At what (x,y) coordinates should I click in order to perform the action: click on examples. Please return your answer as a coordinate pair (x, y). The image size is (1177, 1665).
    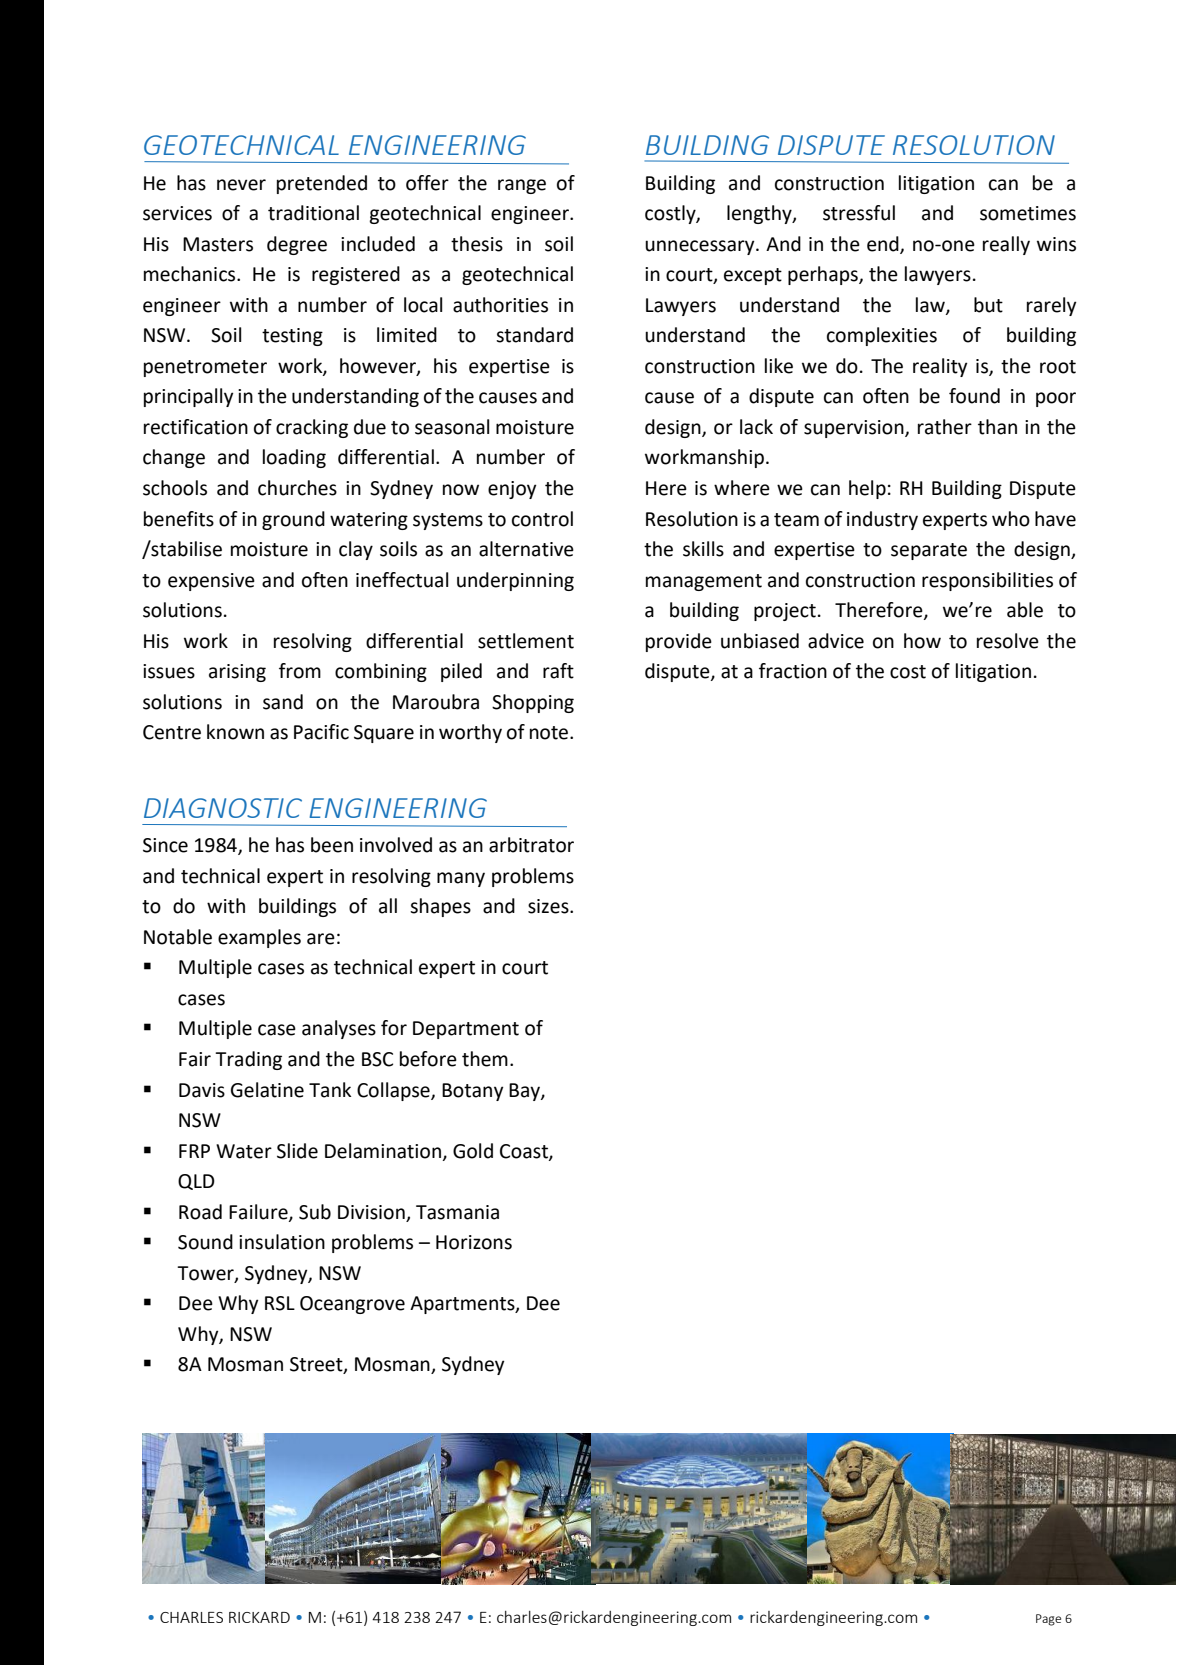
    Looking at the image, I should click on (259, 938).
